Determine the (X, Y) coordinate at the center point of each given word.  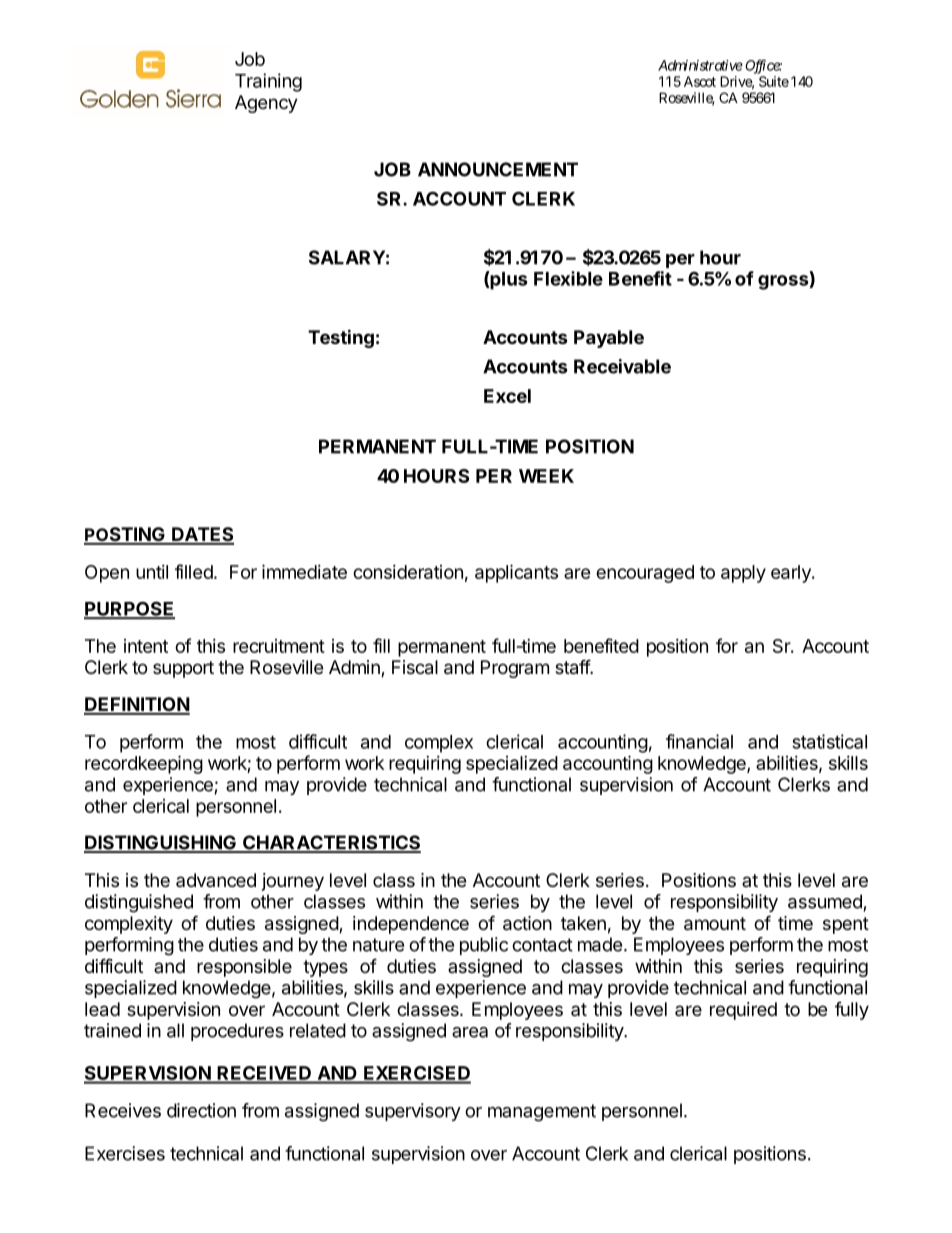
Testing (341, 338)
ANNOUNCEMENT (498, 169)
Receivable (622, 366)
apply (743, 574)
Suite (774, 81)
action (527, 923)
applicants (516, 573)
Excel (507, 396)
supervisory (413, 1112)
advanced (216, 880)
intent (146, 646)
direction (201, 1110)
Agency (266, 104)
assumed (825, 901)
